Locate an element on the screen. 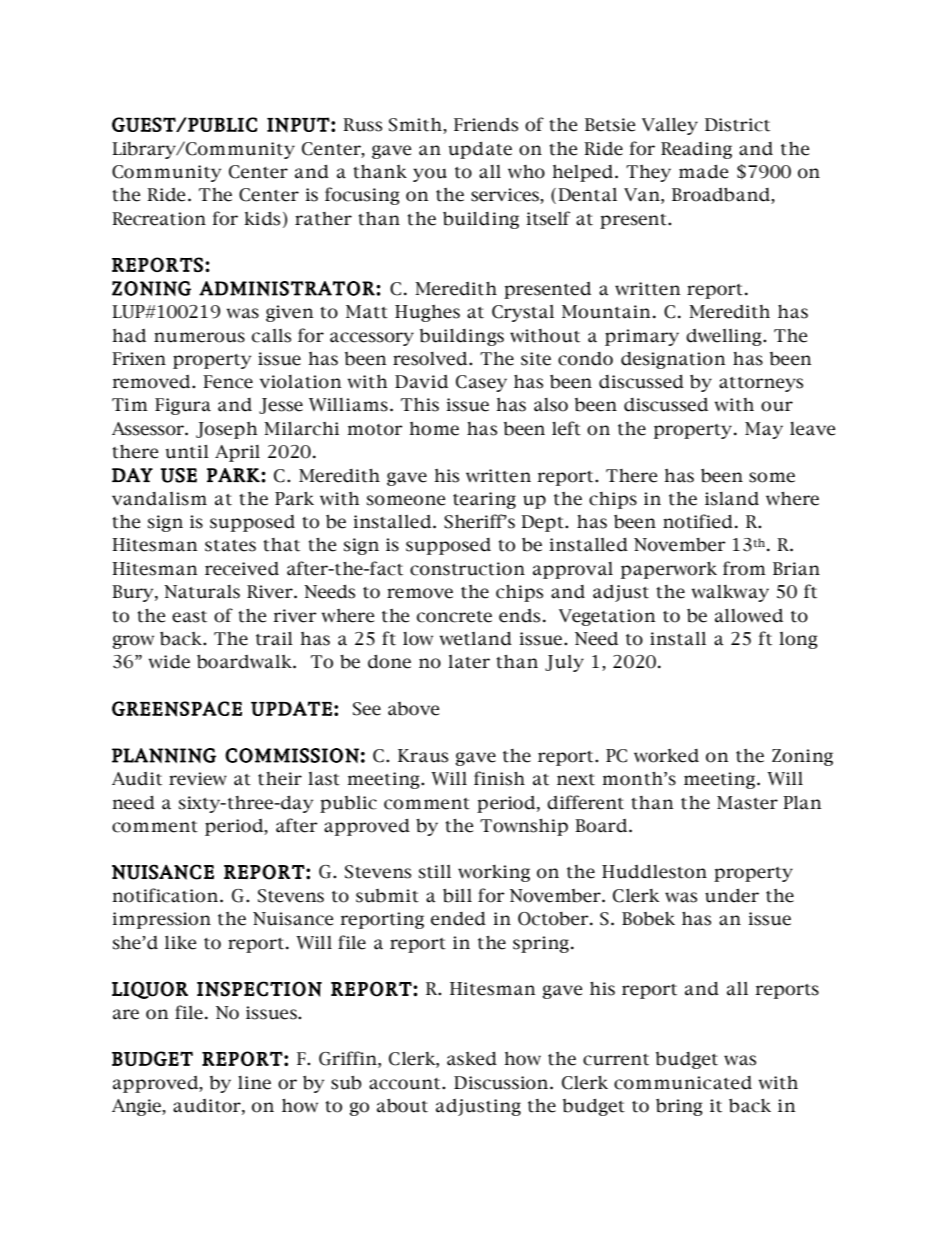  Reading is located at coordinates (696, 150).
